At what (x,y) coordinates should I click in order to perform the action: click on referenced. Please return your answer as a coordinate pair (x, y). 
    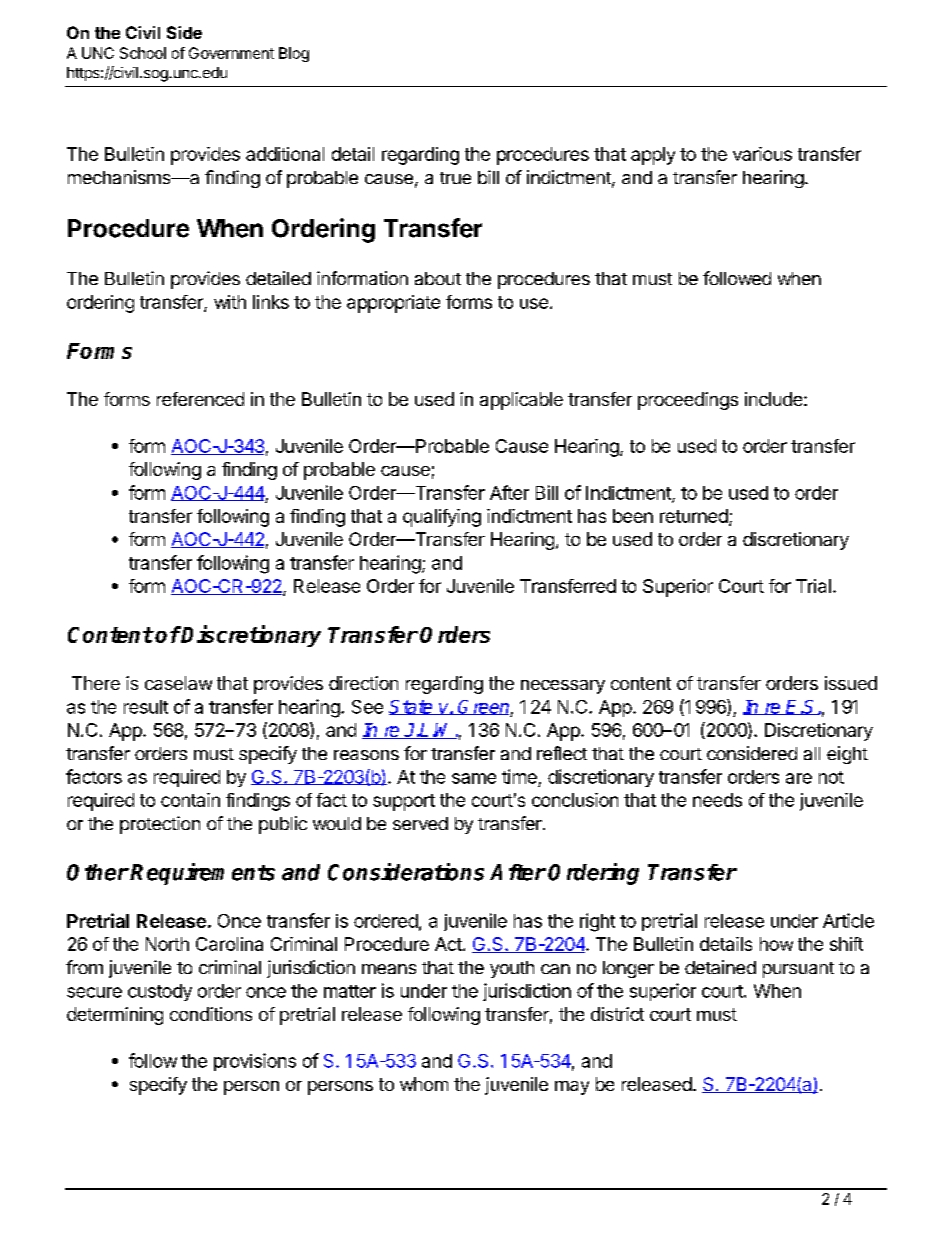
    Looking at the image, I should click on (200, 399).
